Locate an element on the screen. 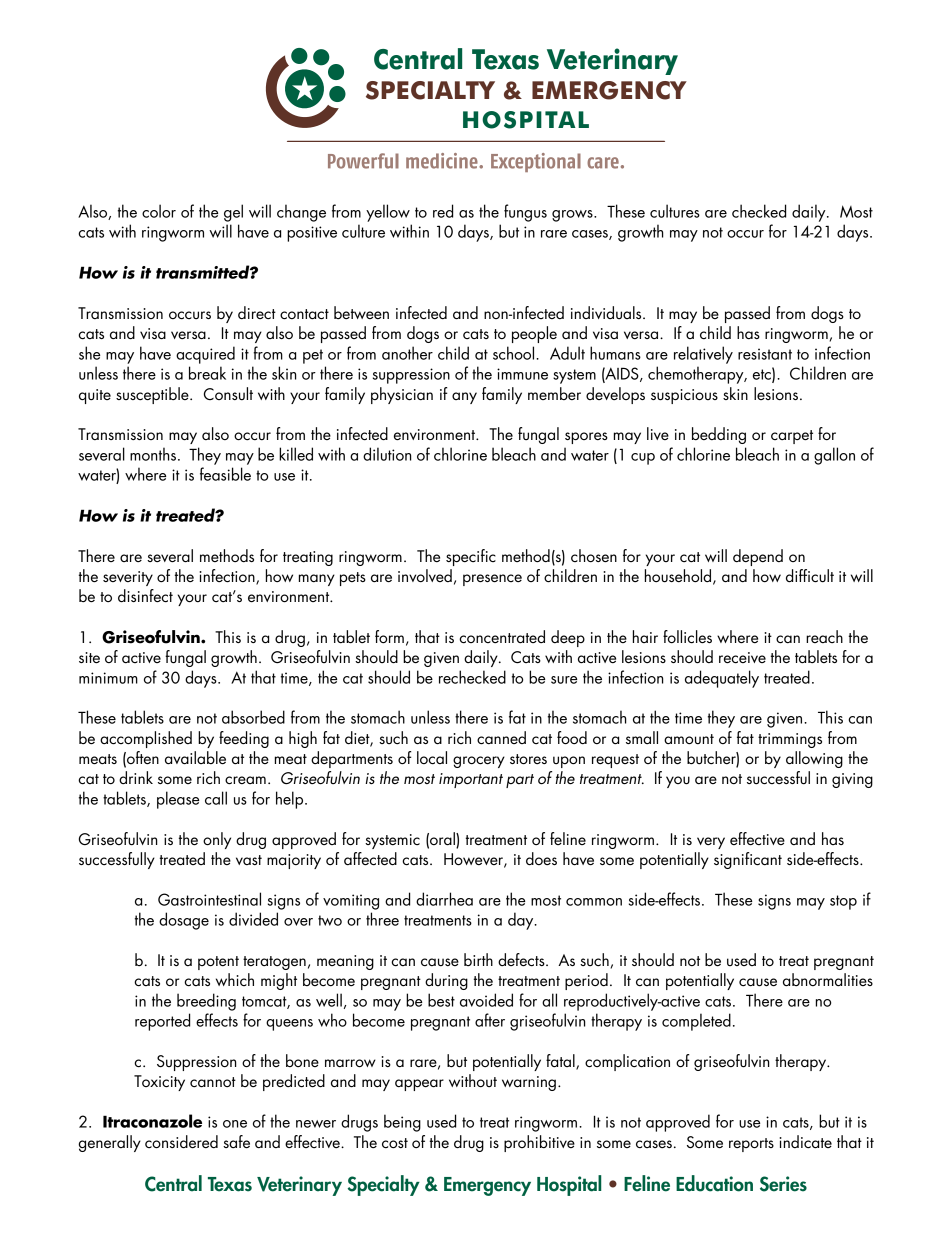  bedding is located at coordinates (719, 435).
